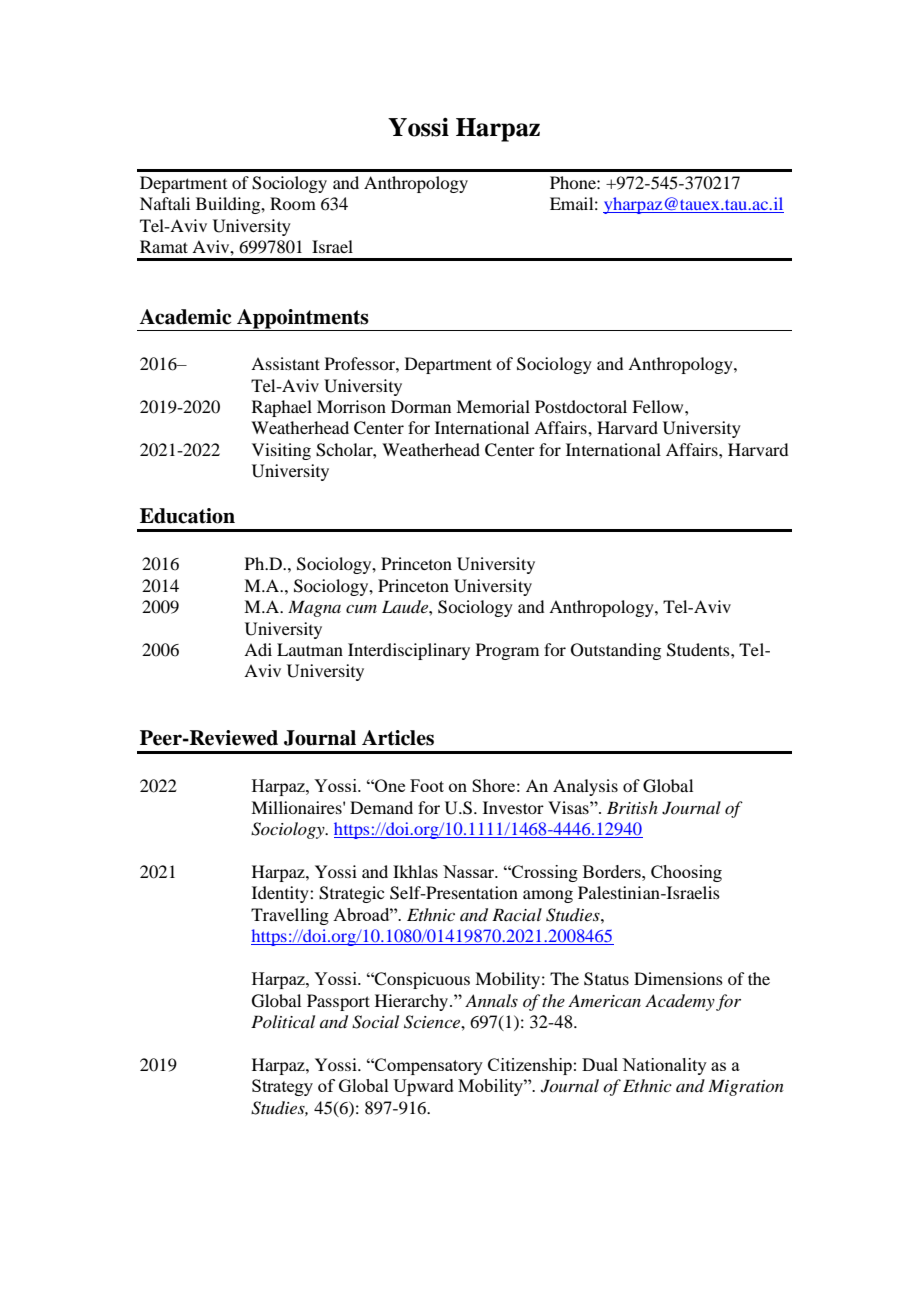 The image size is (924, 1308). I want to click on Foot, so click(427, 785).
